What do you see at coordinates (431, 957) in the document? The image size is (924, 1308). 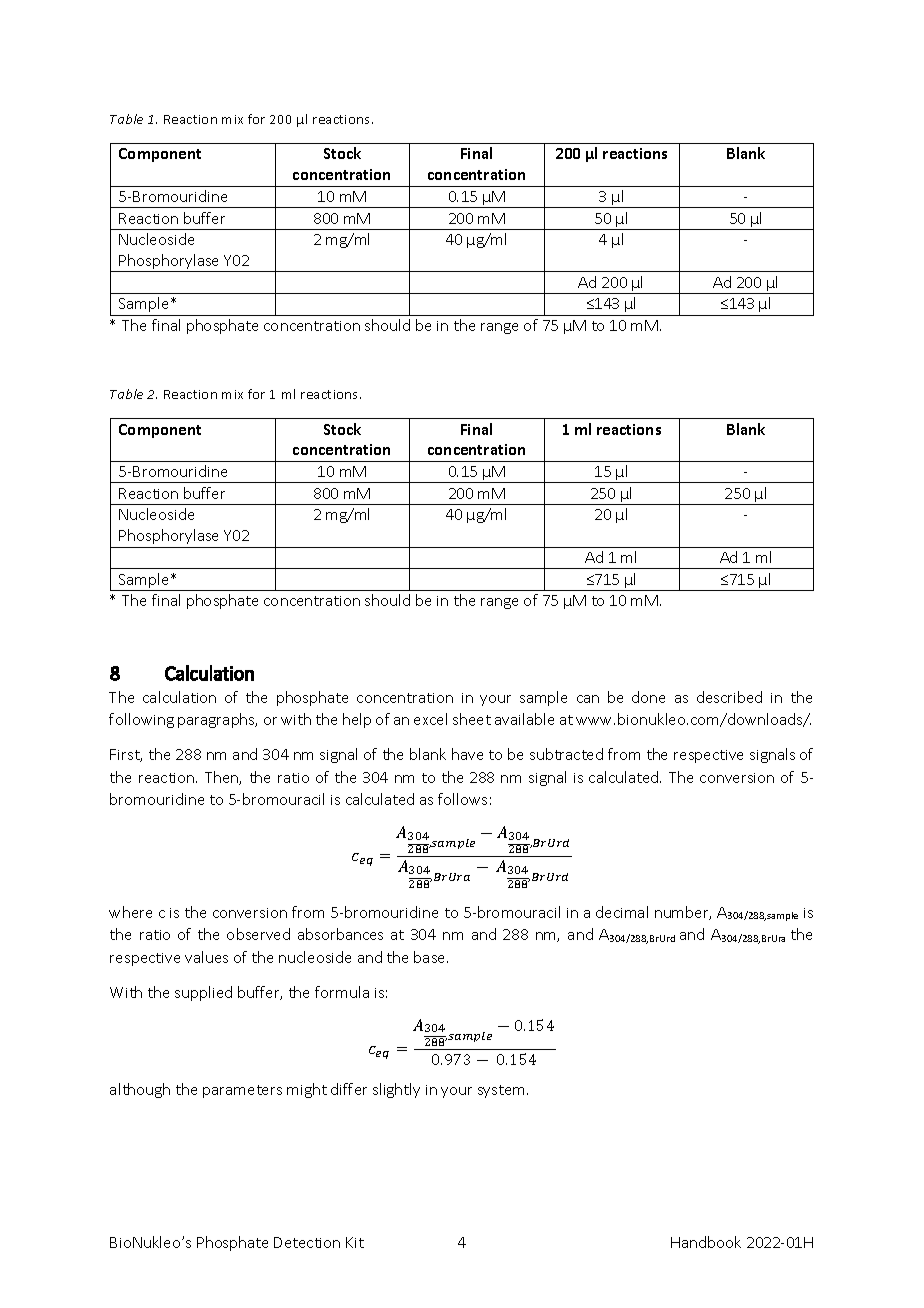 I see `base` at bounding box center [431, 957].
